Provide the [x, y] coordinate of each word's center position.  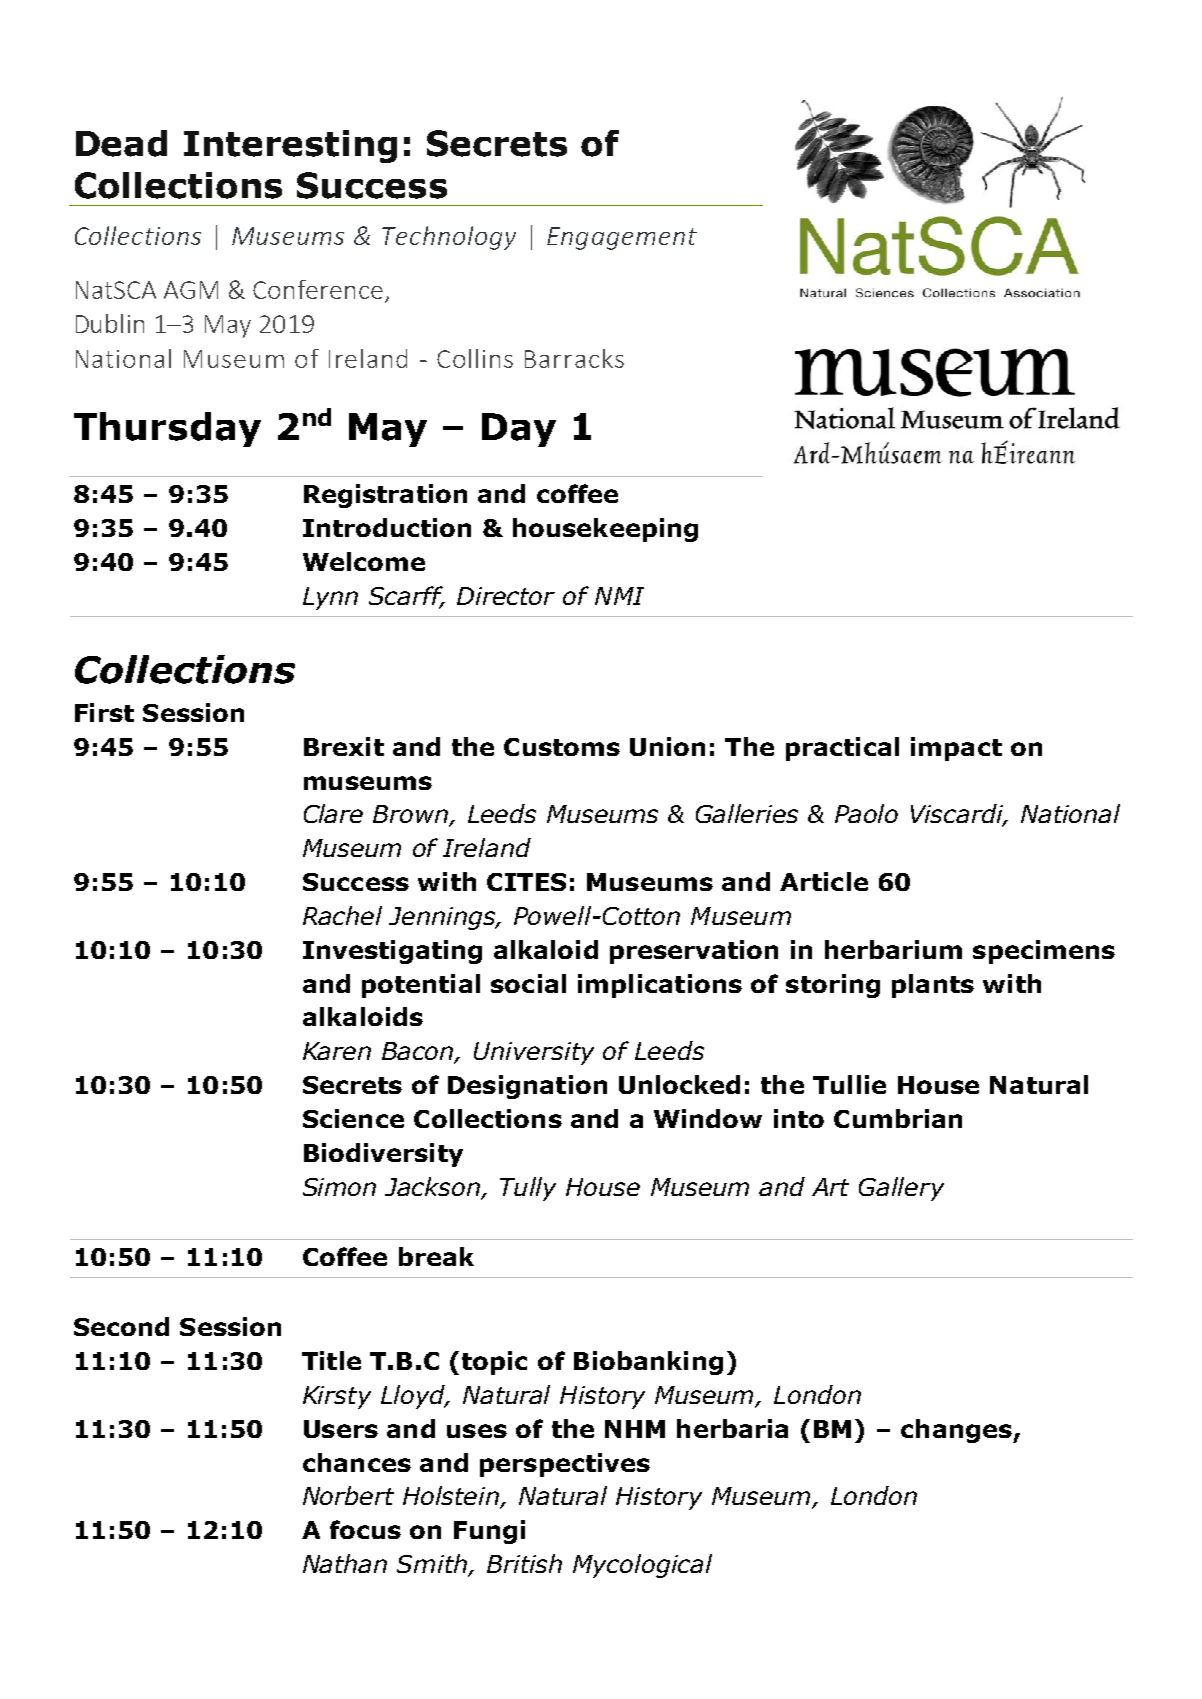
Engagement [622, 238]
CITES [526, 882]
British [524, 1563]
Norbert [348, 1495]
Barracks [574, 358]
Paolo [866, 813]
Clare [333, 813]
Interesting [290, 146]
